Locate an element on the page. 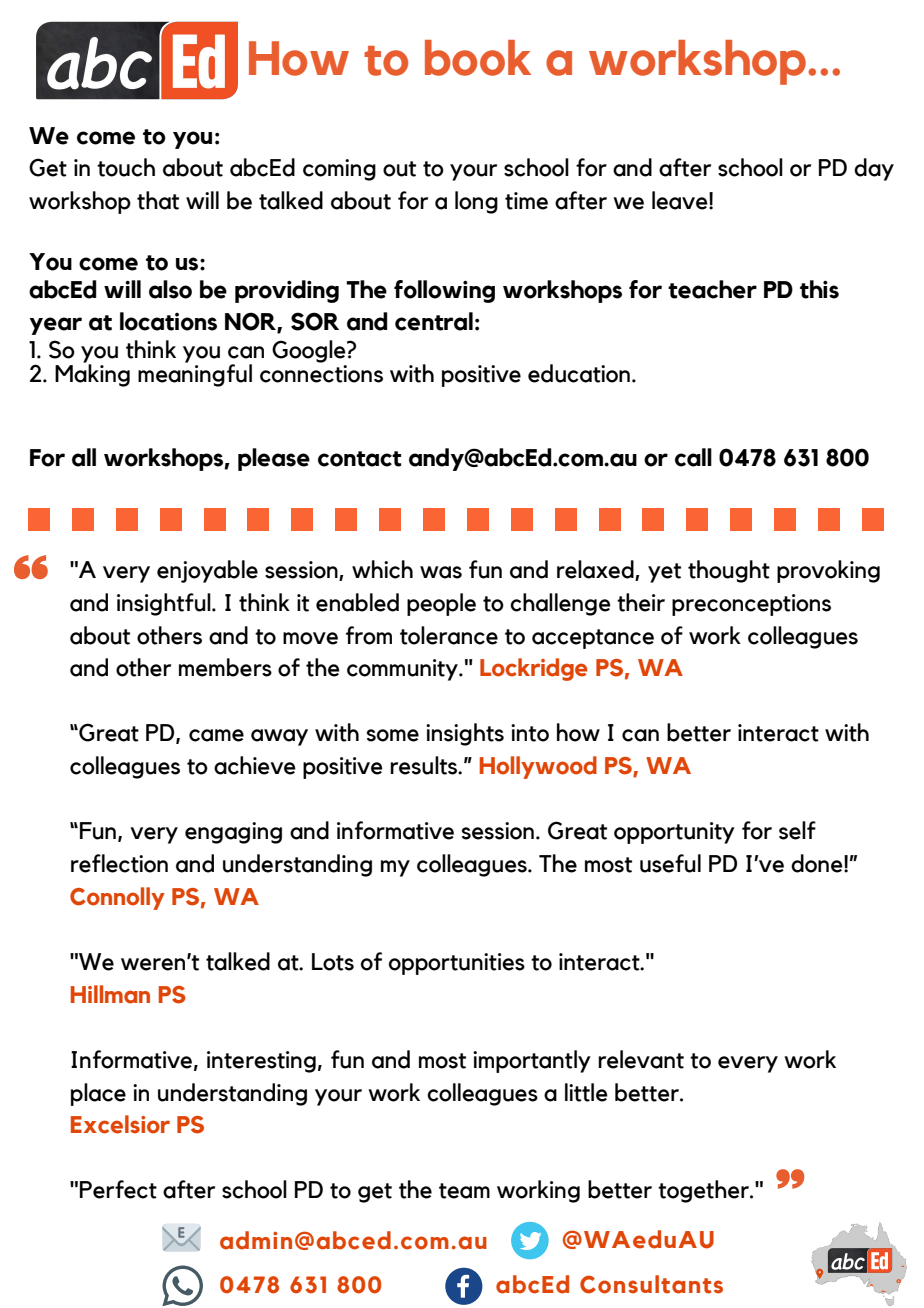 The width and height of the image is (924, 1308). book is located at coordinates (478, 58).
